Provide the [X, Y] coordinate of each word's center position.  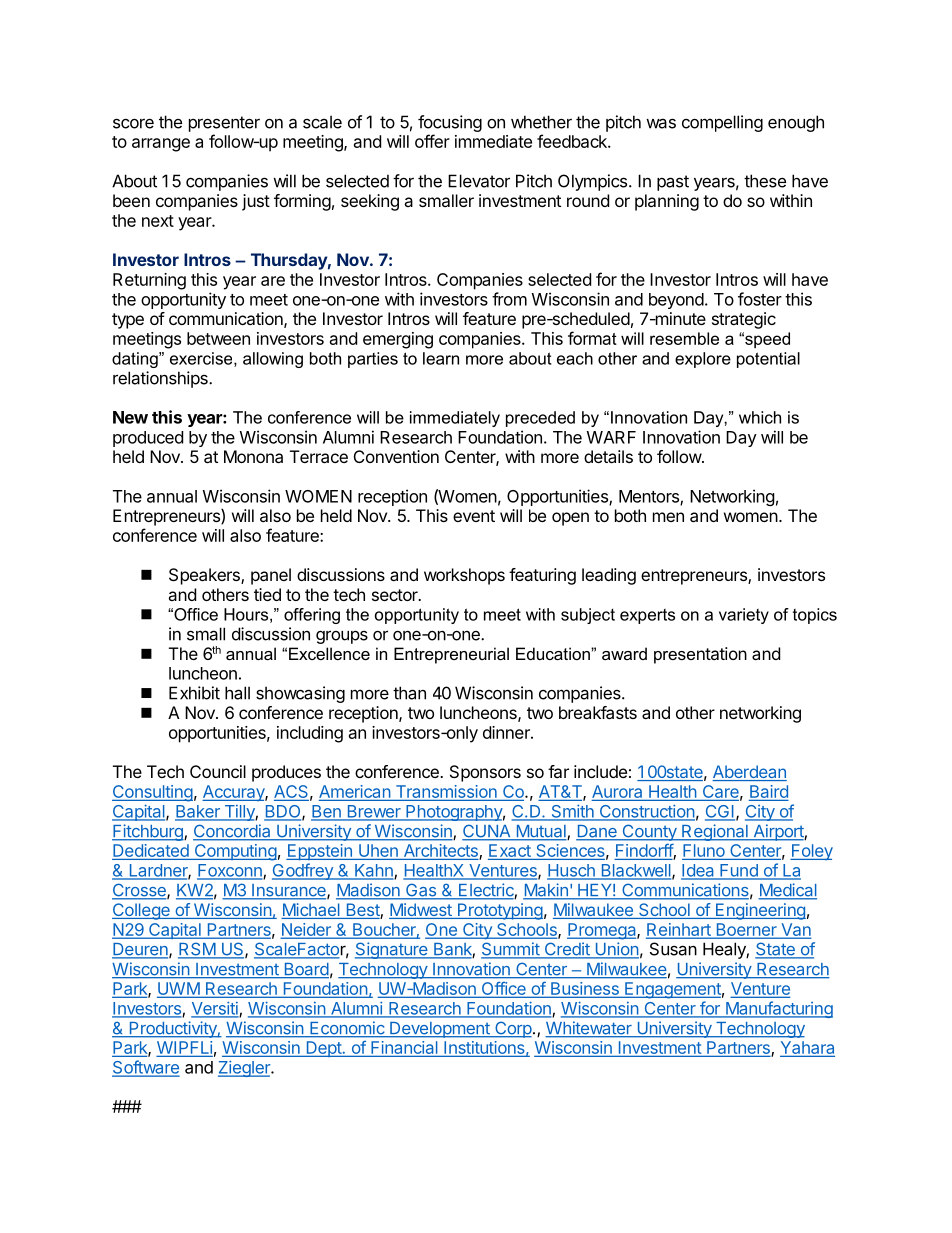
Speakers [205, 576]
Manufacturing [778, 1009]
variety [744, 616]
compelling [722, 123]
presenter [224, 124]
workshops [464, 576]
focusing [450, 123]
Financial [404, 1049]
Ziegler [245, 1069]
